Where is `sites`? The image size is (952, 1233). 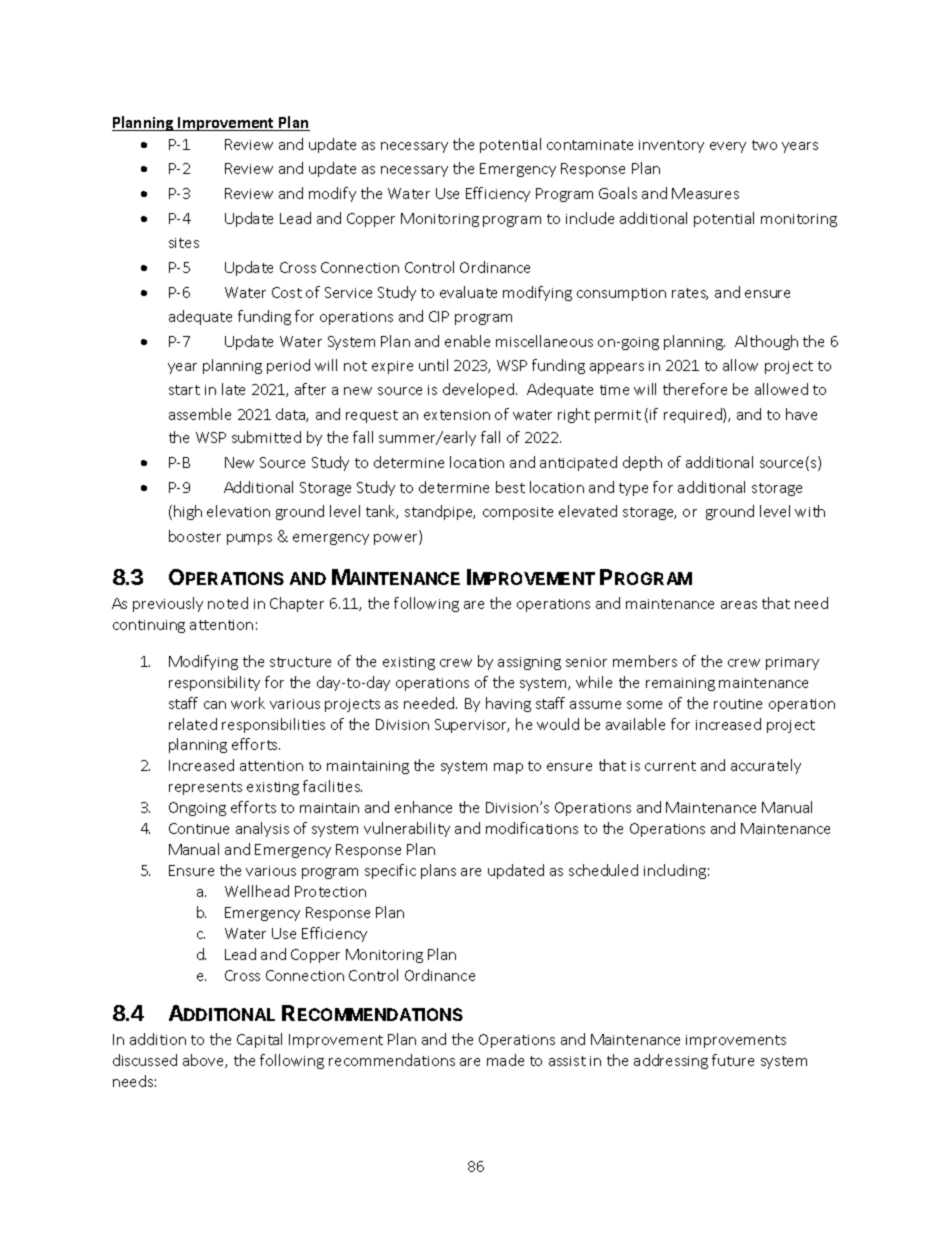 sites is located at coordinates (184, 243).
